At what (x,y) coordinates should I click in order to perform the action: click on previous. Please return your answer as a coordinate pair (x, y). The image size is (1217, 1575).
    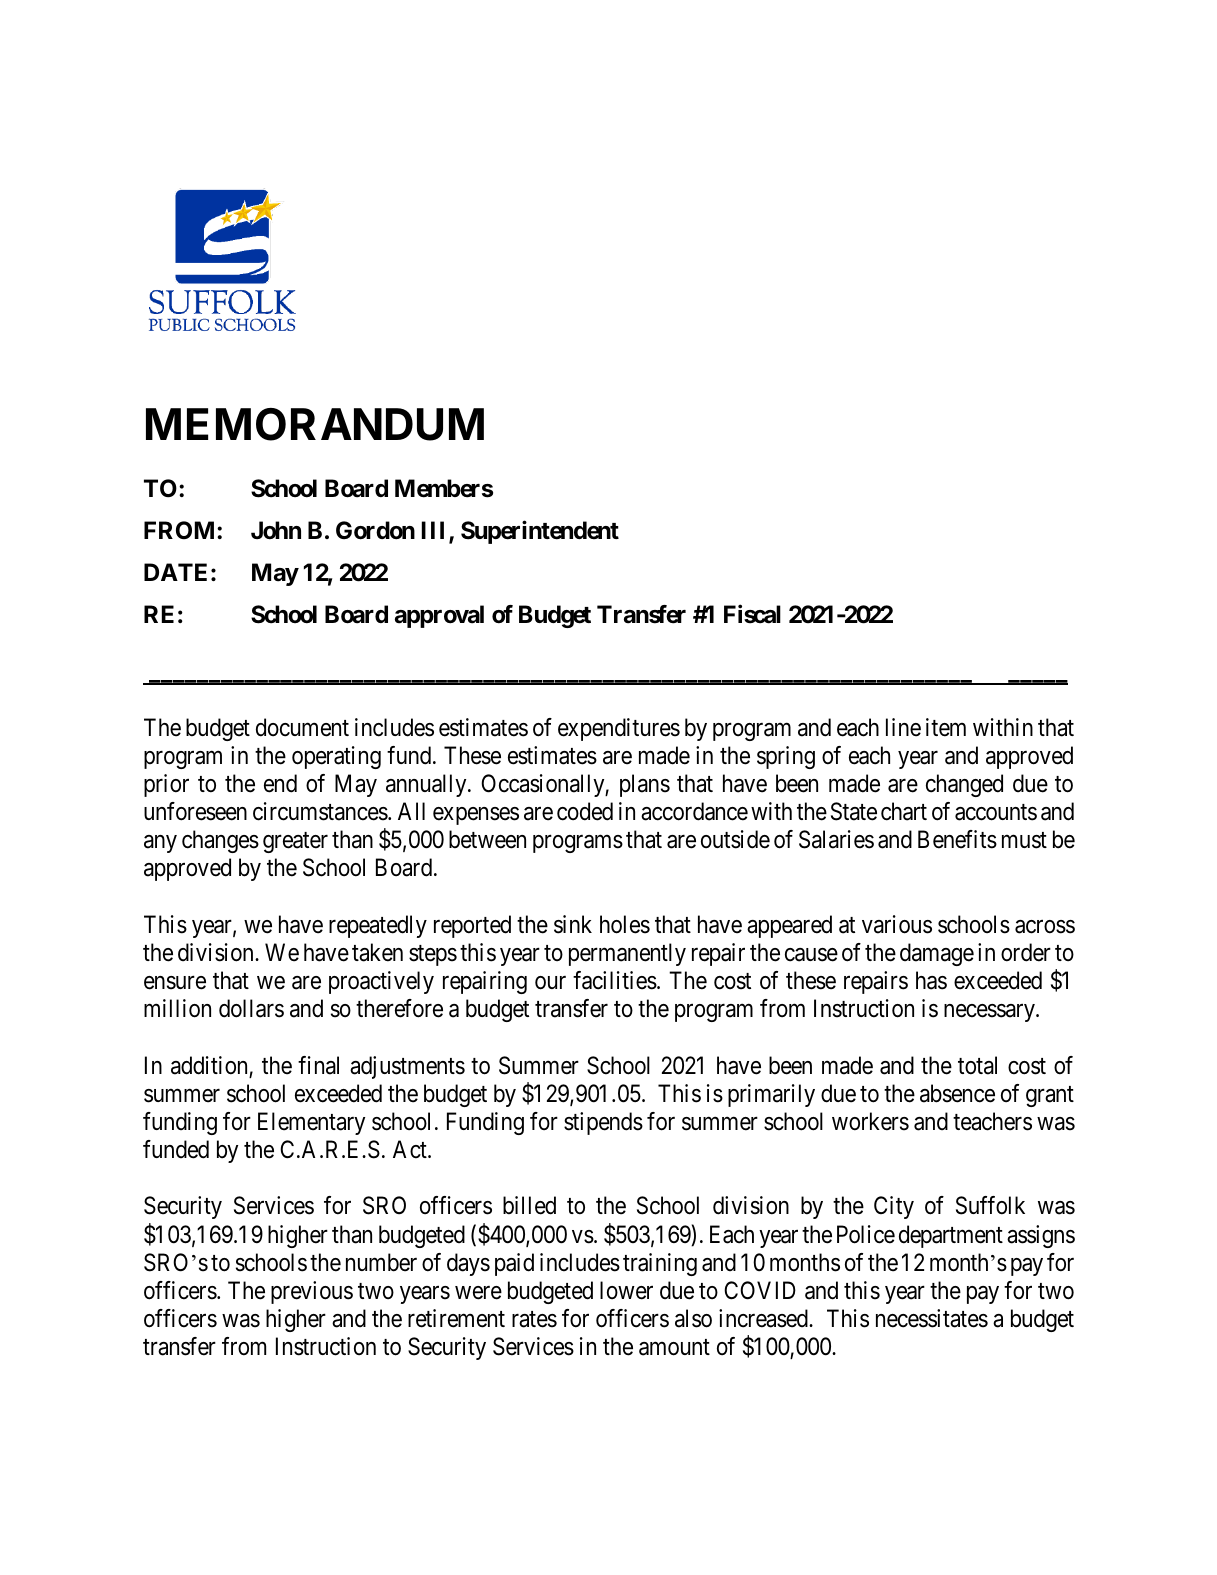
    Looking at the image, I should click on (312, 1292).
